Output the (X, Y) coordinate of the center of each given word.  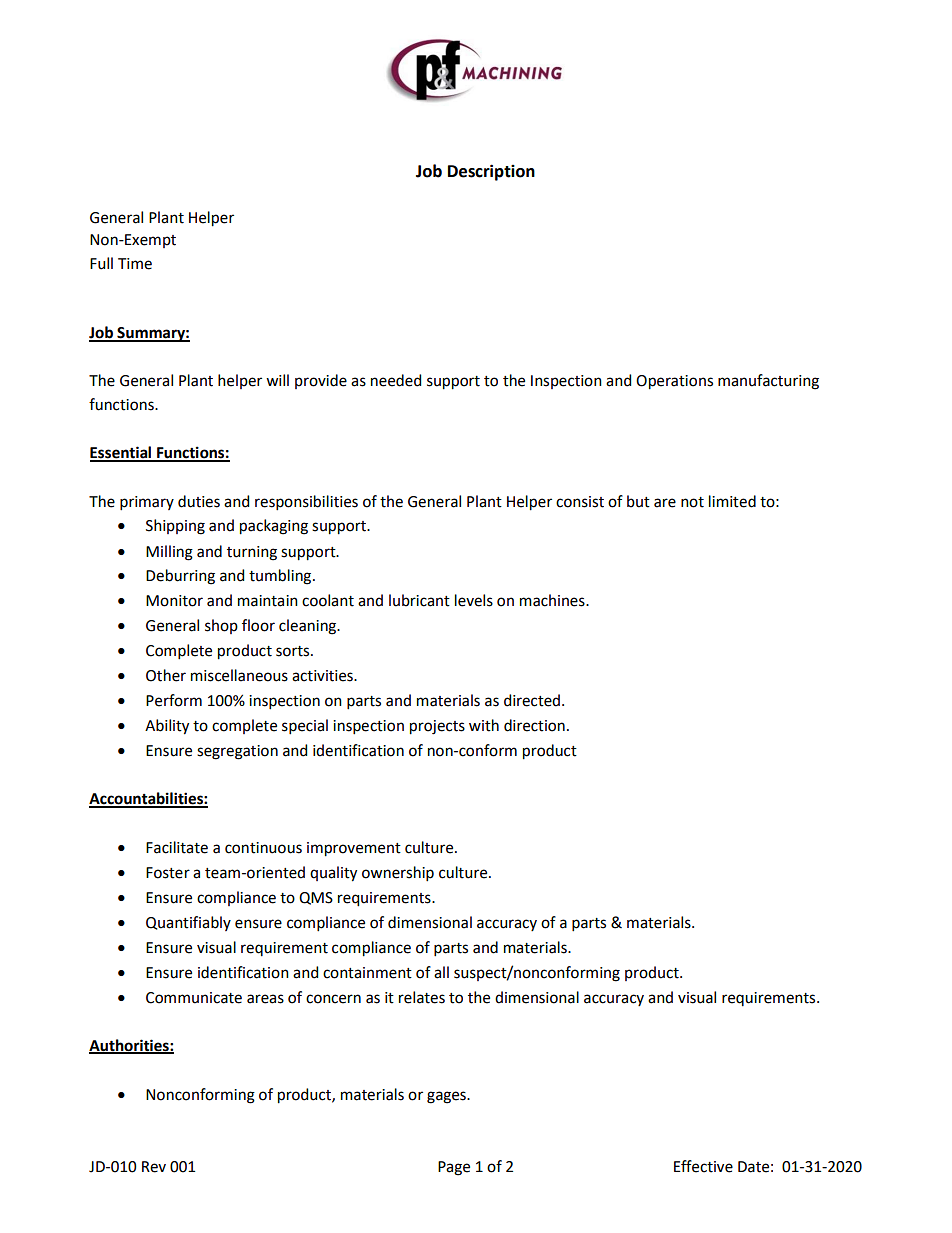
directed (532, 700)
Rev (154, 1167)
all (441, 972)
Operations (674, 382)
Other (166, 675)
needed (396, 380)
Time (135, 264)
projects (437, 727)
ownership (398, 873)
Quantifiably (188, 923)
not (692, 502)
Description (491, 172)
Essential (122, 453)
